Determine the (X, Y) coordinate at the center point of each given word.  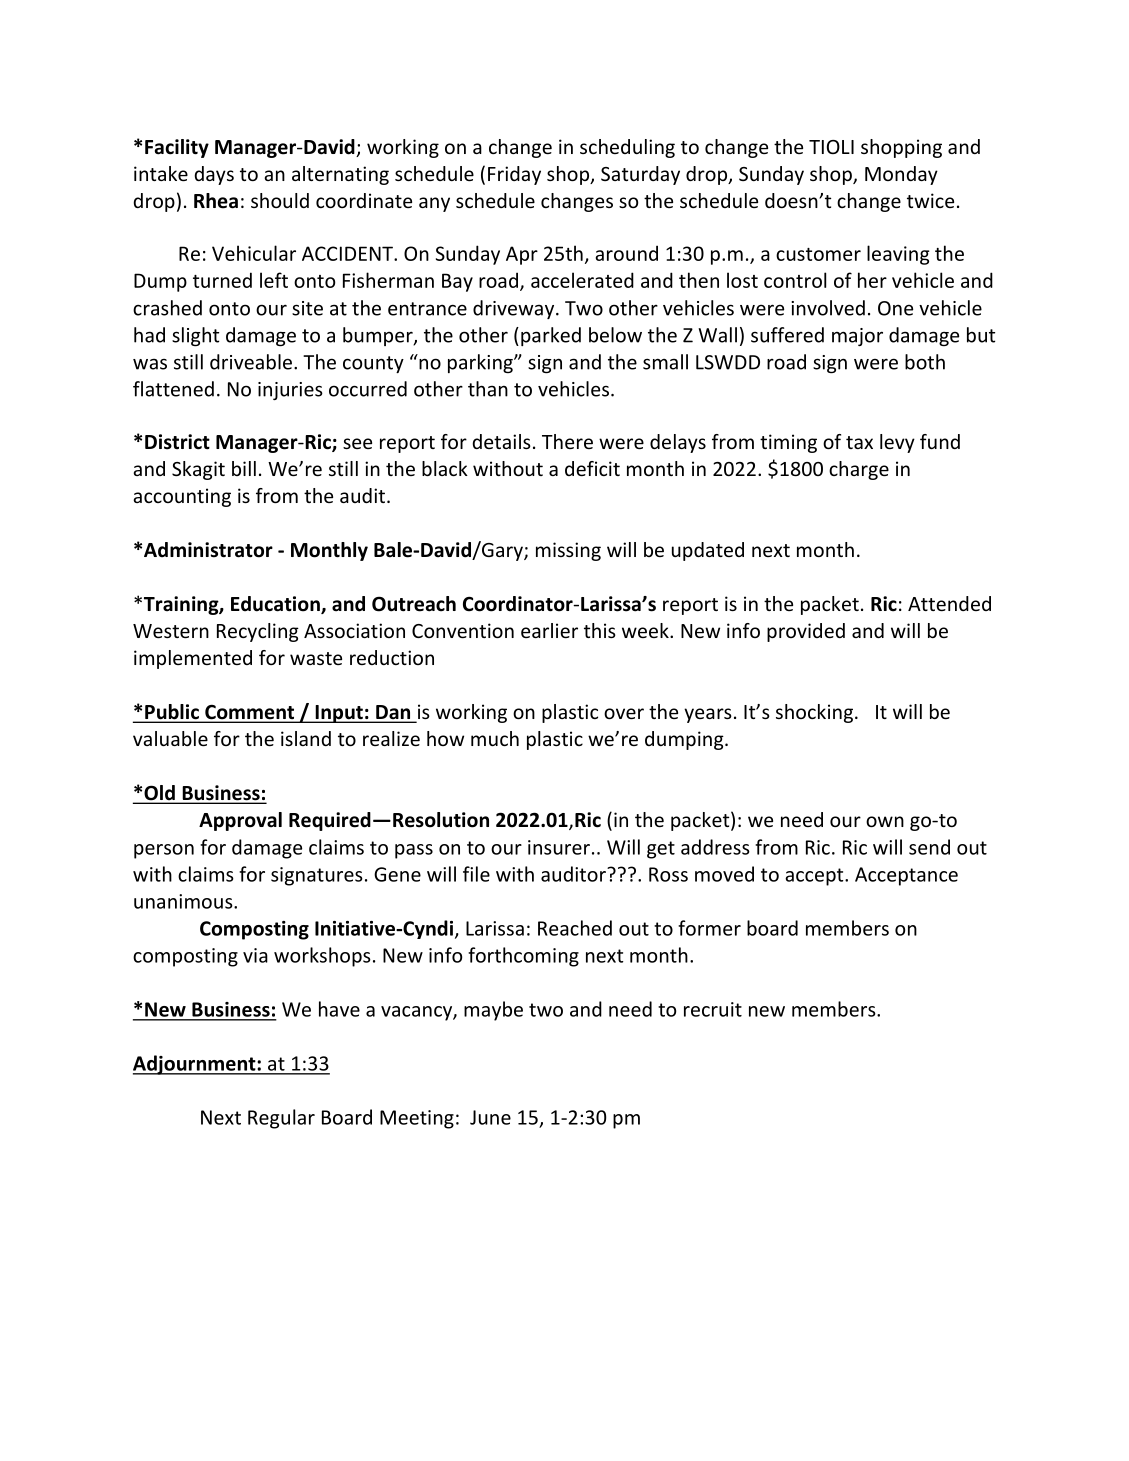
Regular (281, 1119)
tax (859, 442)
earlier (549, 630)
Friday (514, 175)
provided (806, 632)
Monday (901, 175)
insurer (559, 847)
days (214, 175)
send (929, 847)
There (567, 441)
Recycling (258, 632)
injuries (290, 391)
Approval (240, 821)
